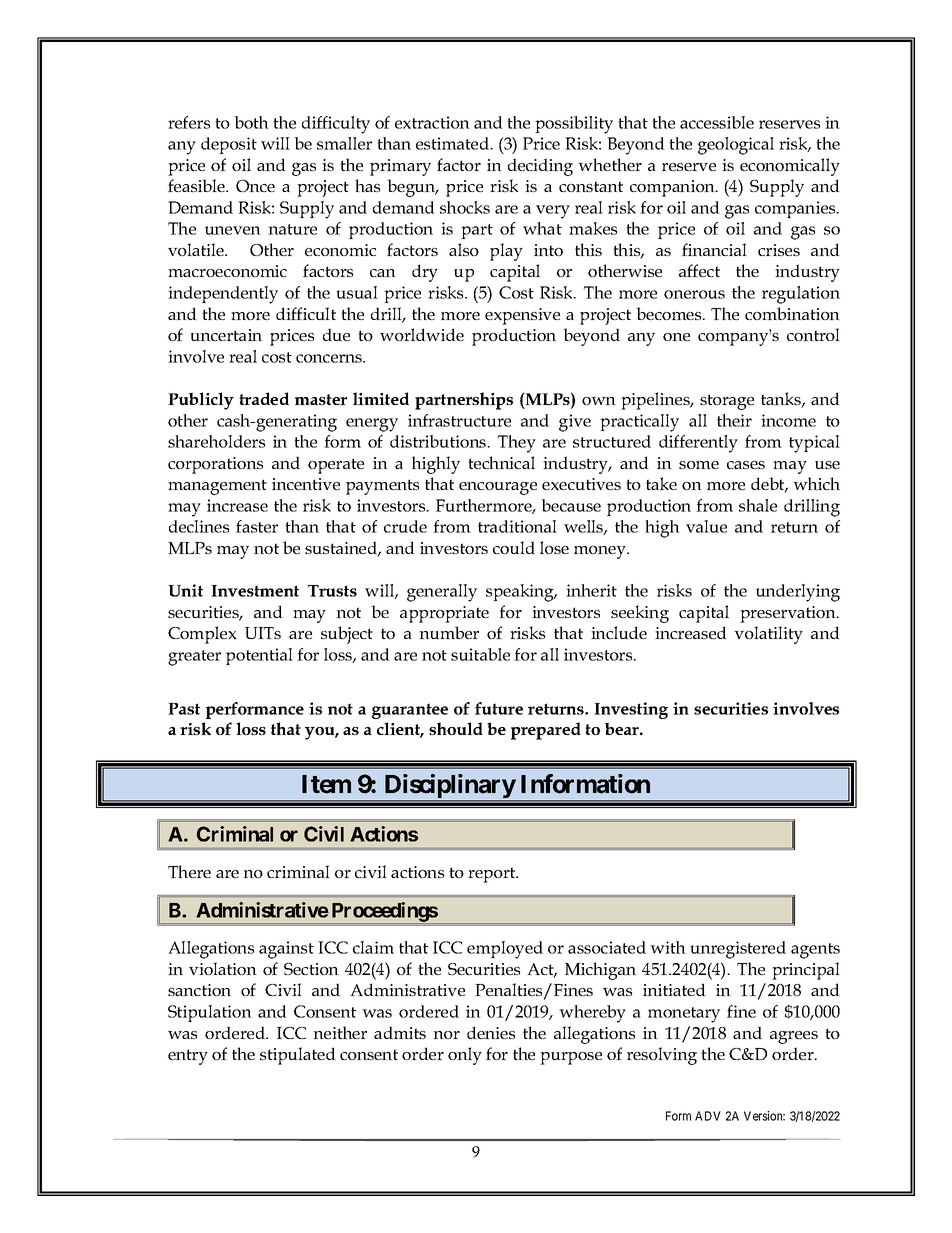 The image size is (952, 1233). I want to click on report, so click(493, 875).
